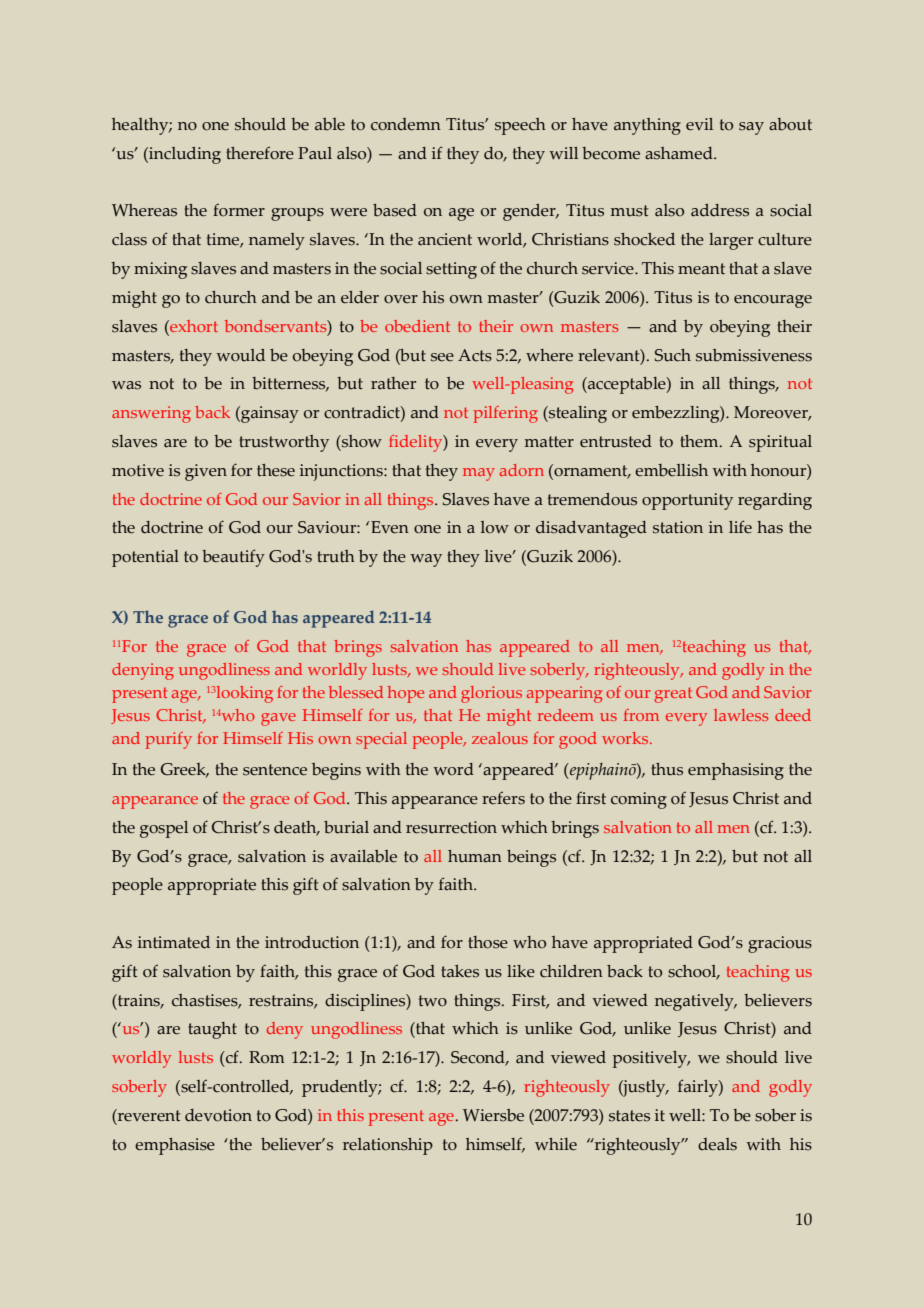  I want to click on gracious, so click(780, 944).
